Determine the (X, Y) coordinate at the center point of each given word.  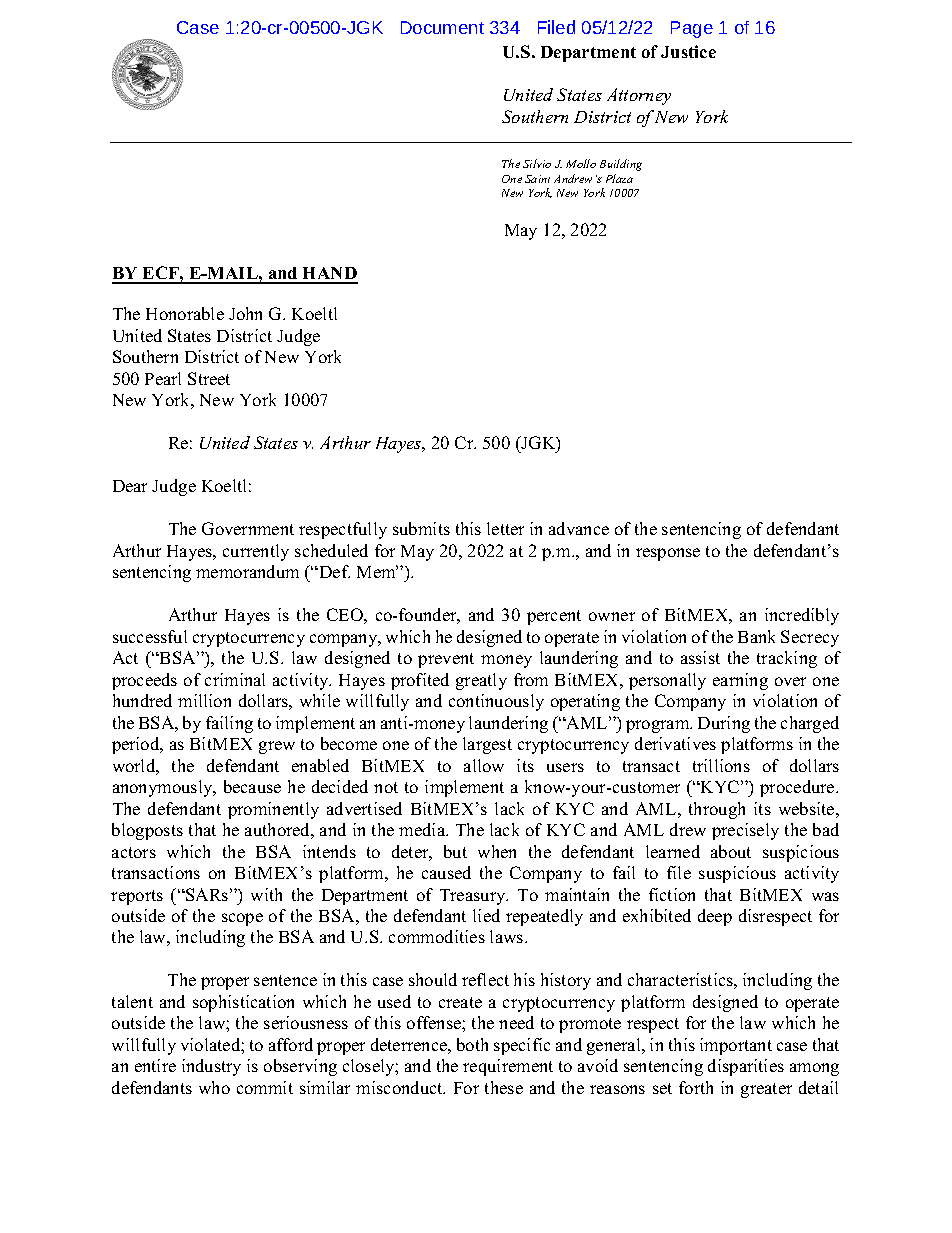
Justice (688, 51)
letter (505, 528)
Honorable (185, 313)
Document (442, 27)
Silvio (537, 163)
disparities (746, 1067)
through (717, 810)
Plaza (619, 178)
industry (211, 1067)
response (668, 554)
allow (484, 765)
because (252, 786)
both (472, 1044)
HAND (329, 275)
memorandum (247, 571)
